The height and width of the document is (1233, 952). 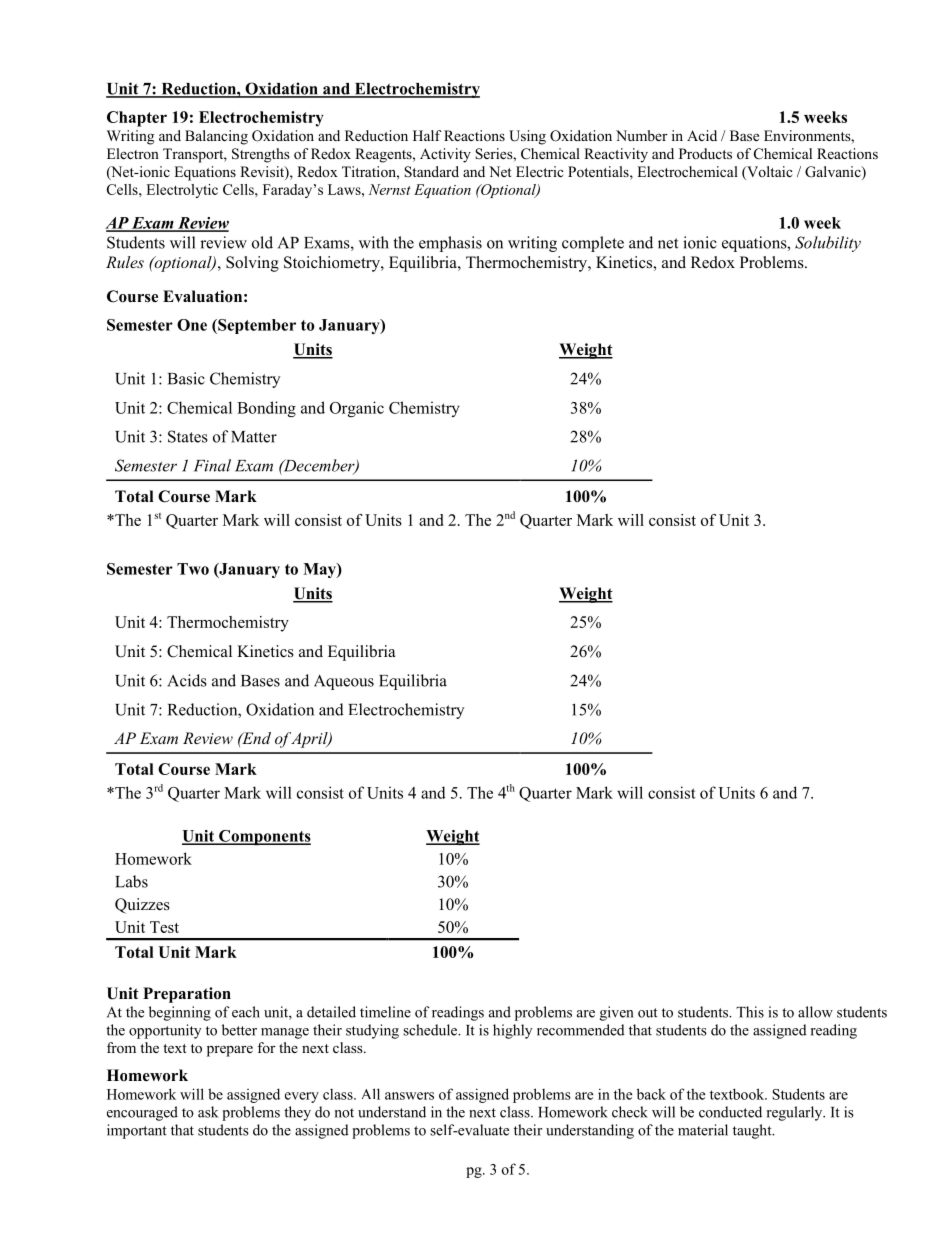 I want to click on Two, so click(x=193, y=569).
